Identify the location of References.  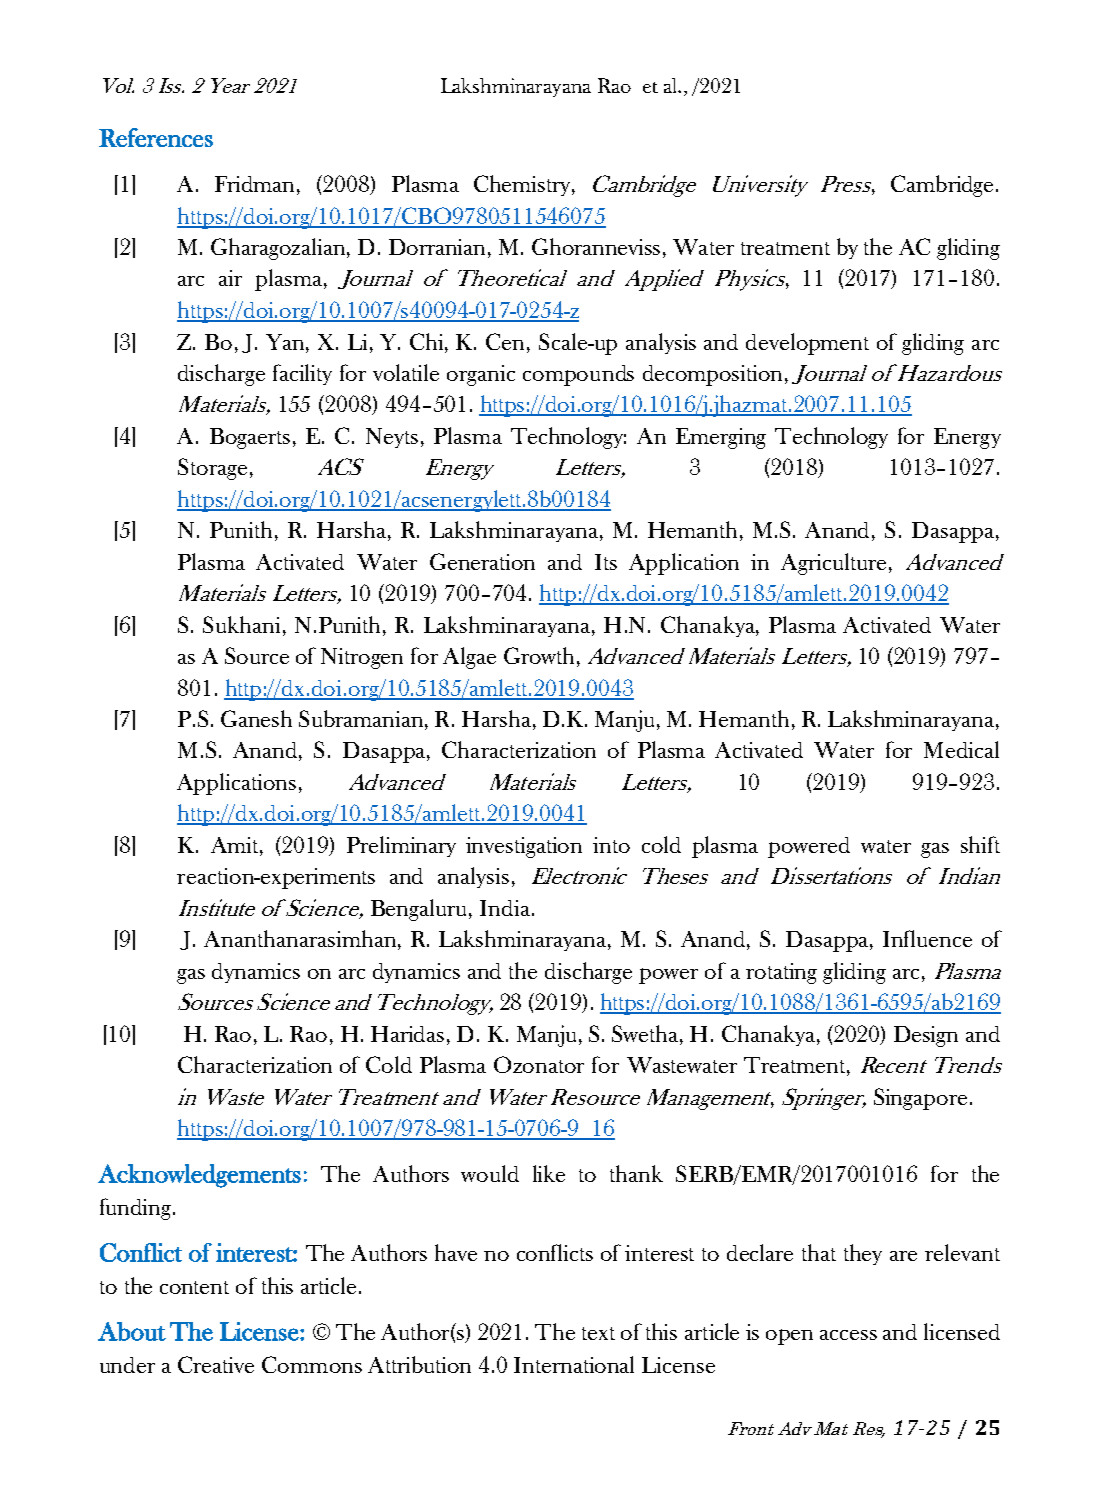
(156, 137).
